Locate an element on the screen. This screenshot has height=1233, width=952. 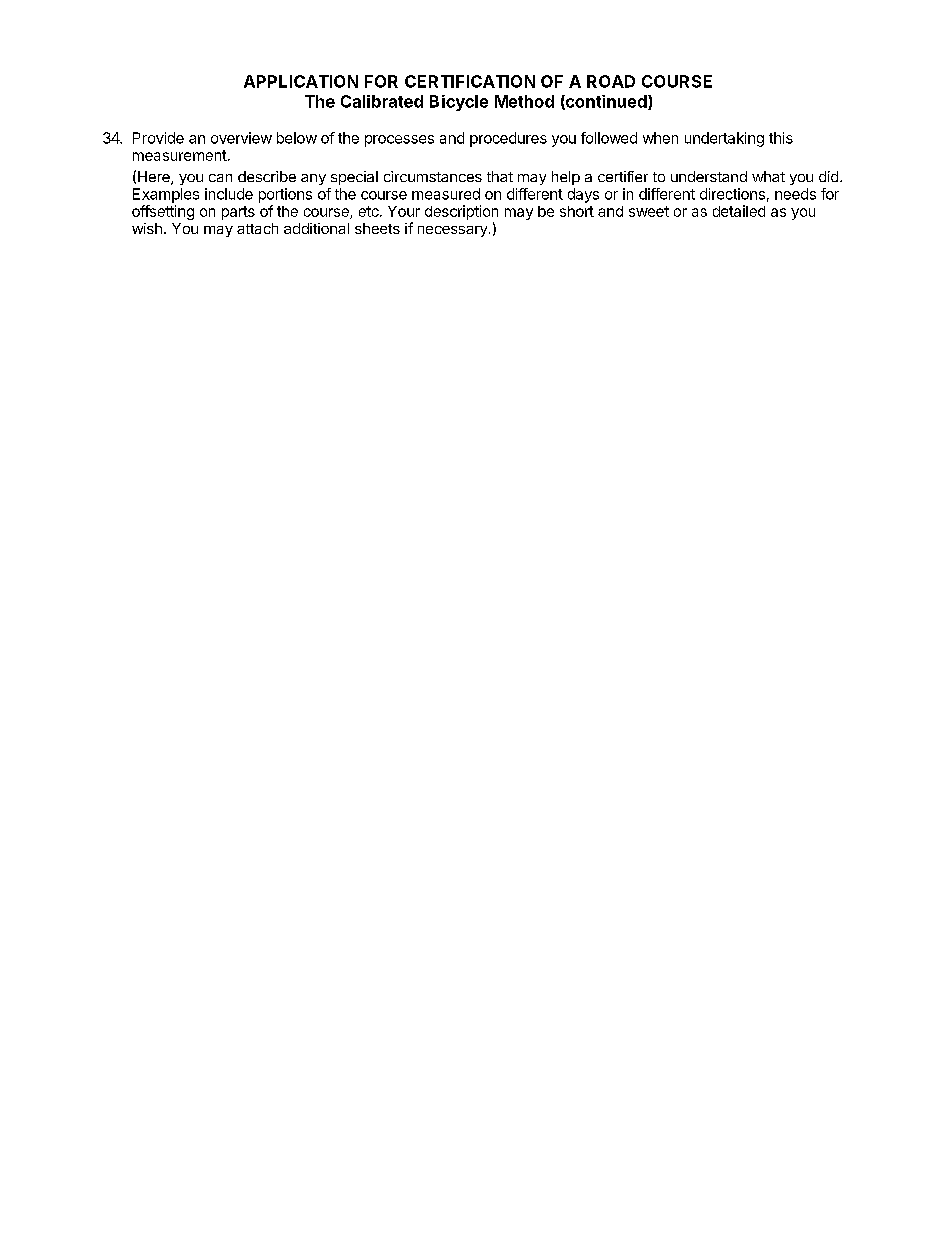
ROAD is located at coordinates (611, 81).
